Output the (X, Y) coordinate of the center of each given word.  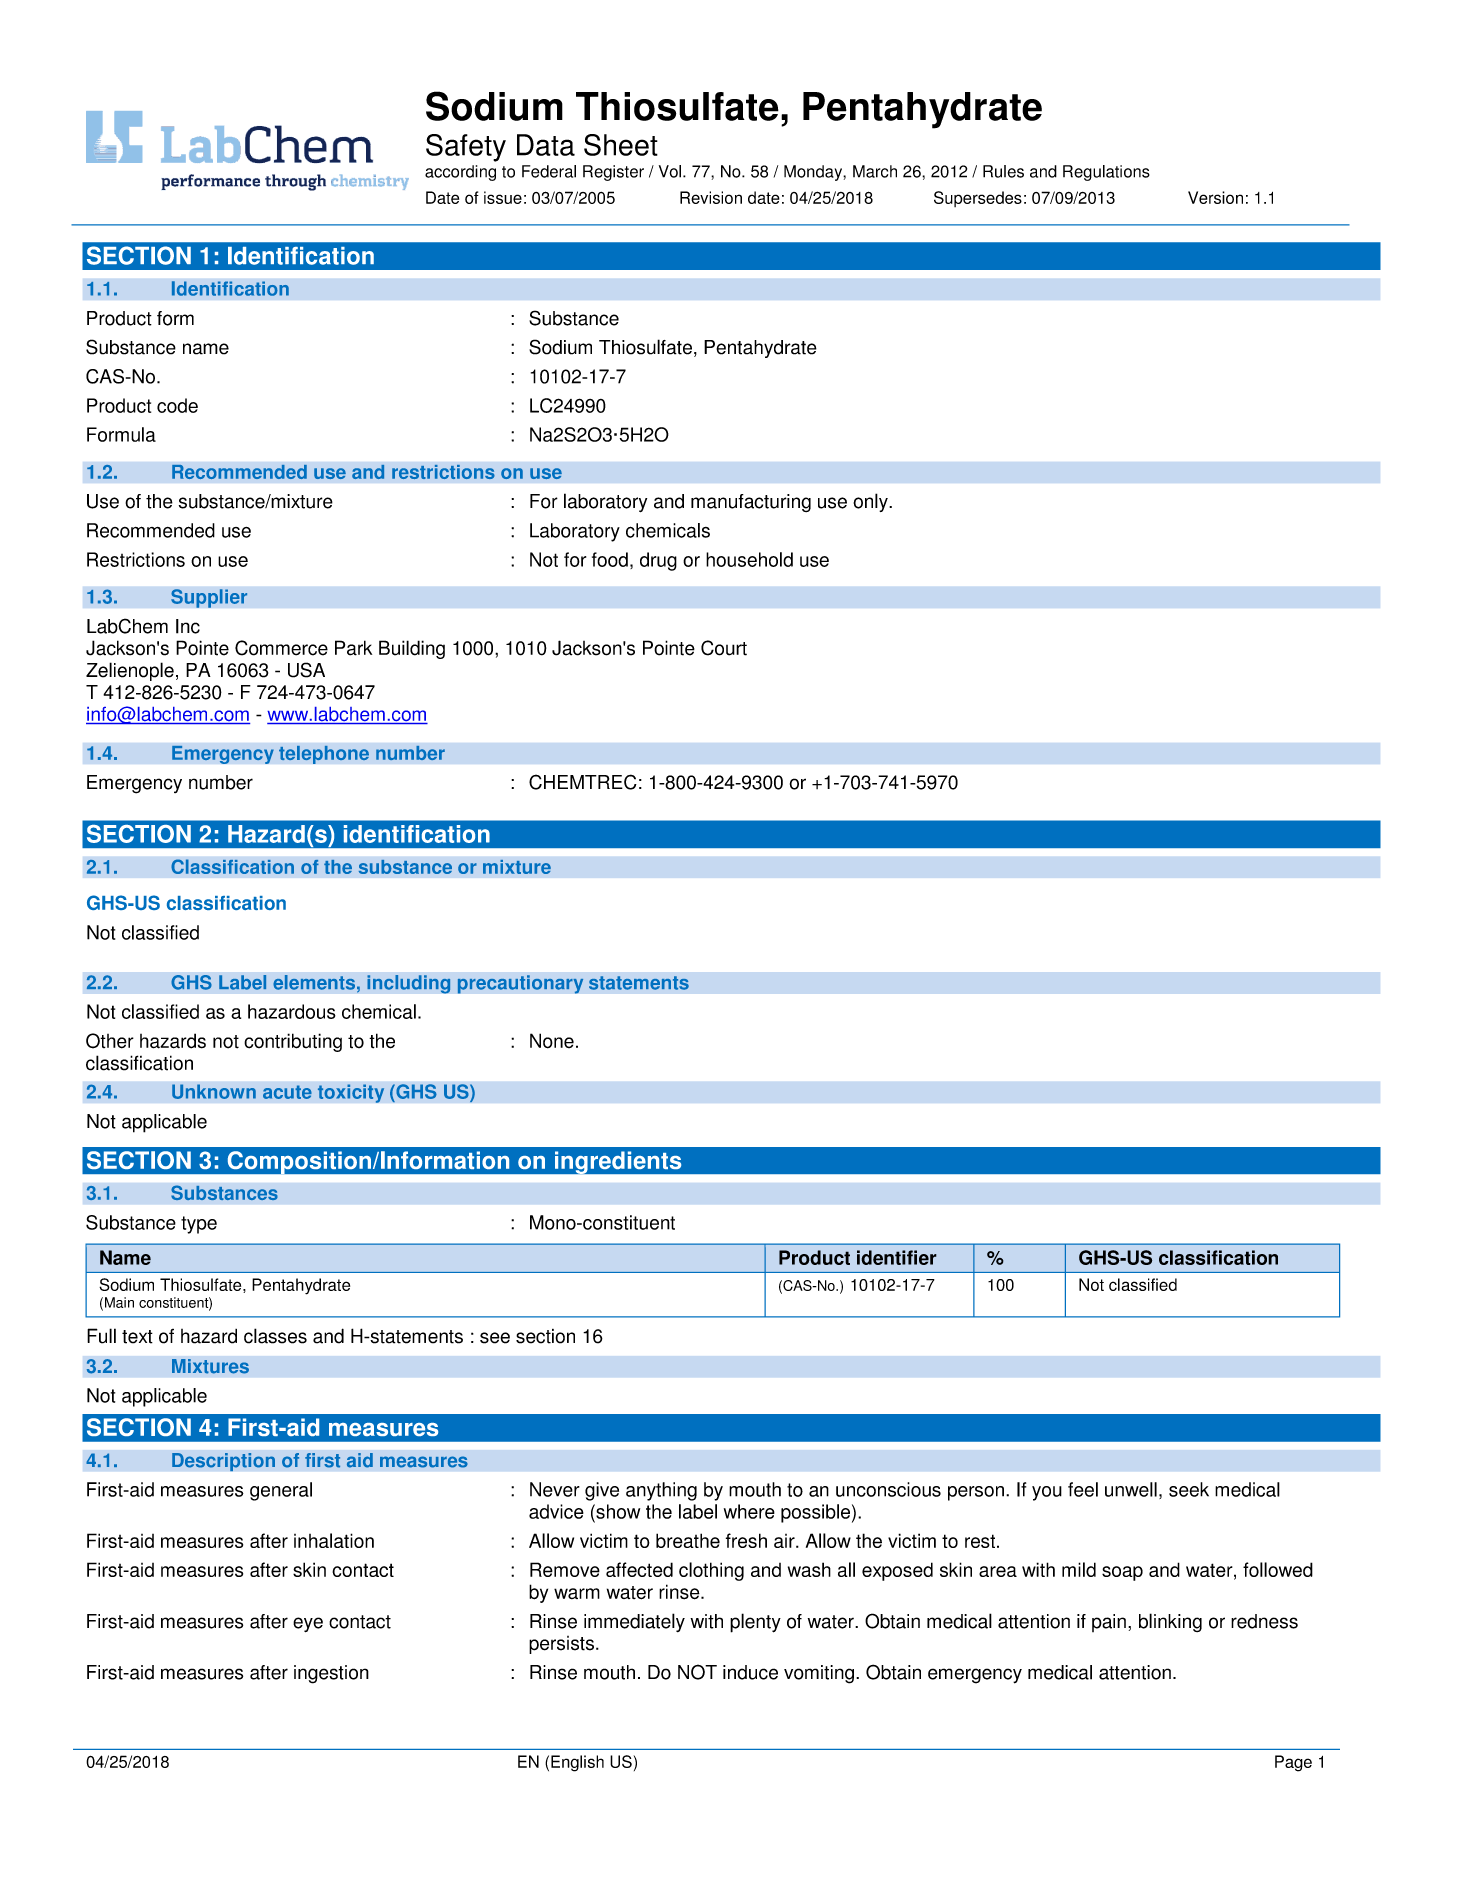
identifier (897, 1257)
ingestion (331, 1674)
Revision (711, 197)
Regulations (1106, 173)
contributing (293, 1042)
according (460, 173)
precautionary (520, 984)
